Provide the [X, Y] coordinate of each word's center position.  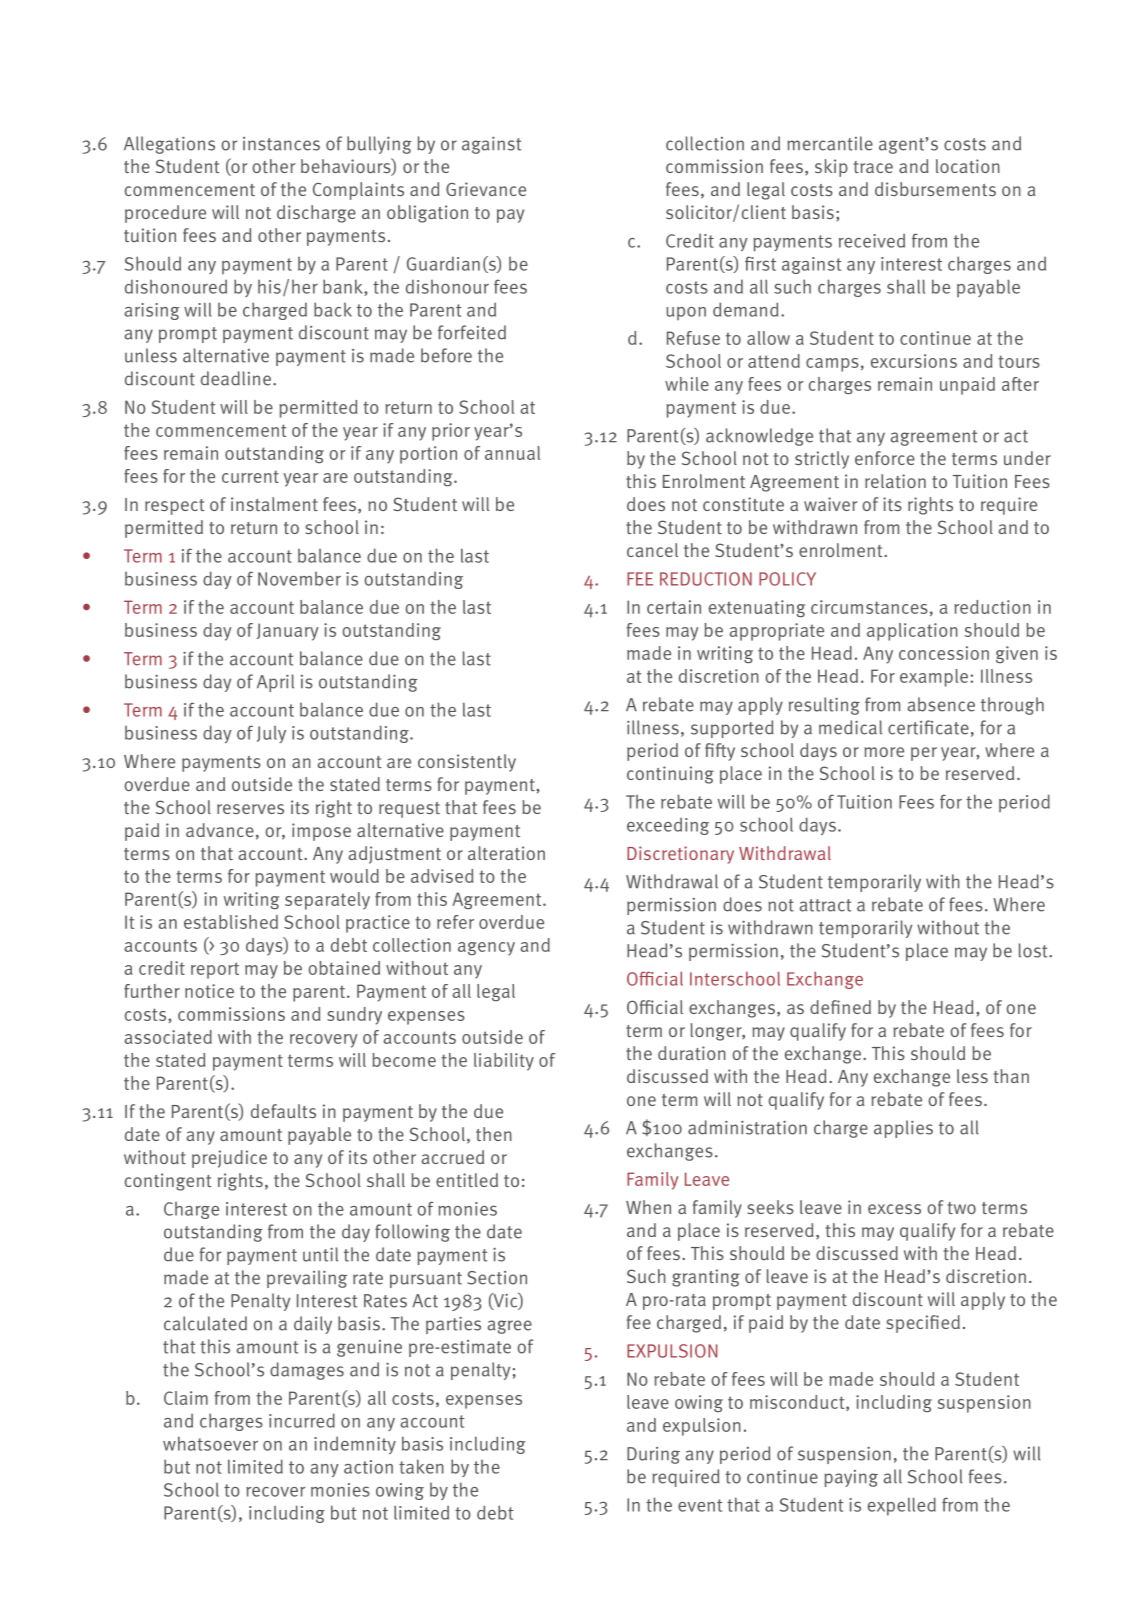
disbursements [935, 189]
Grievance [486, 189]
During [653, 1455]
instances [281, 144]
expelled [902, 1506]
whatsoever [210, 1443]
